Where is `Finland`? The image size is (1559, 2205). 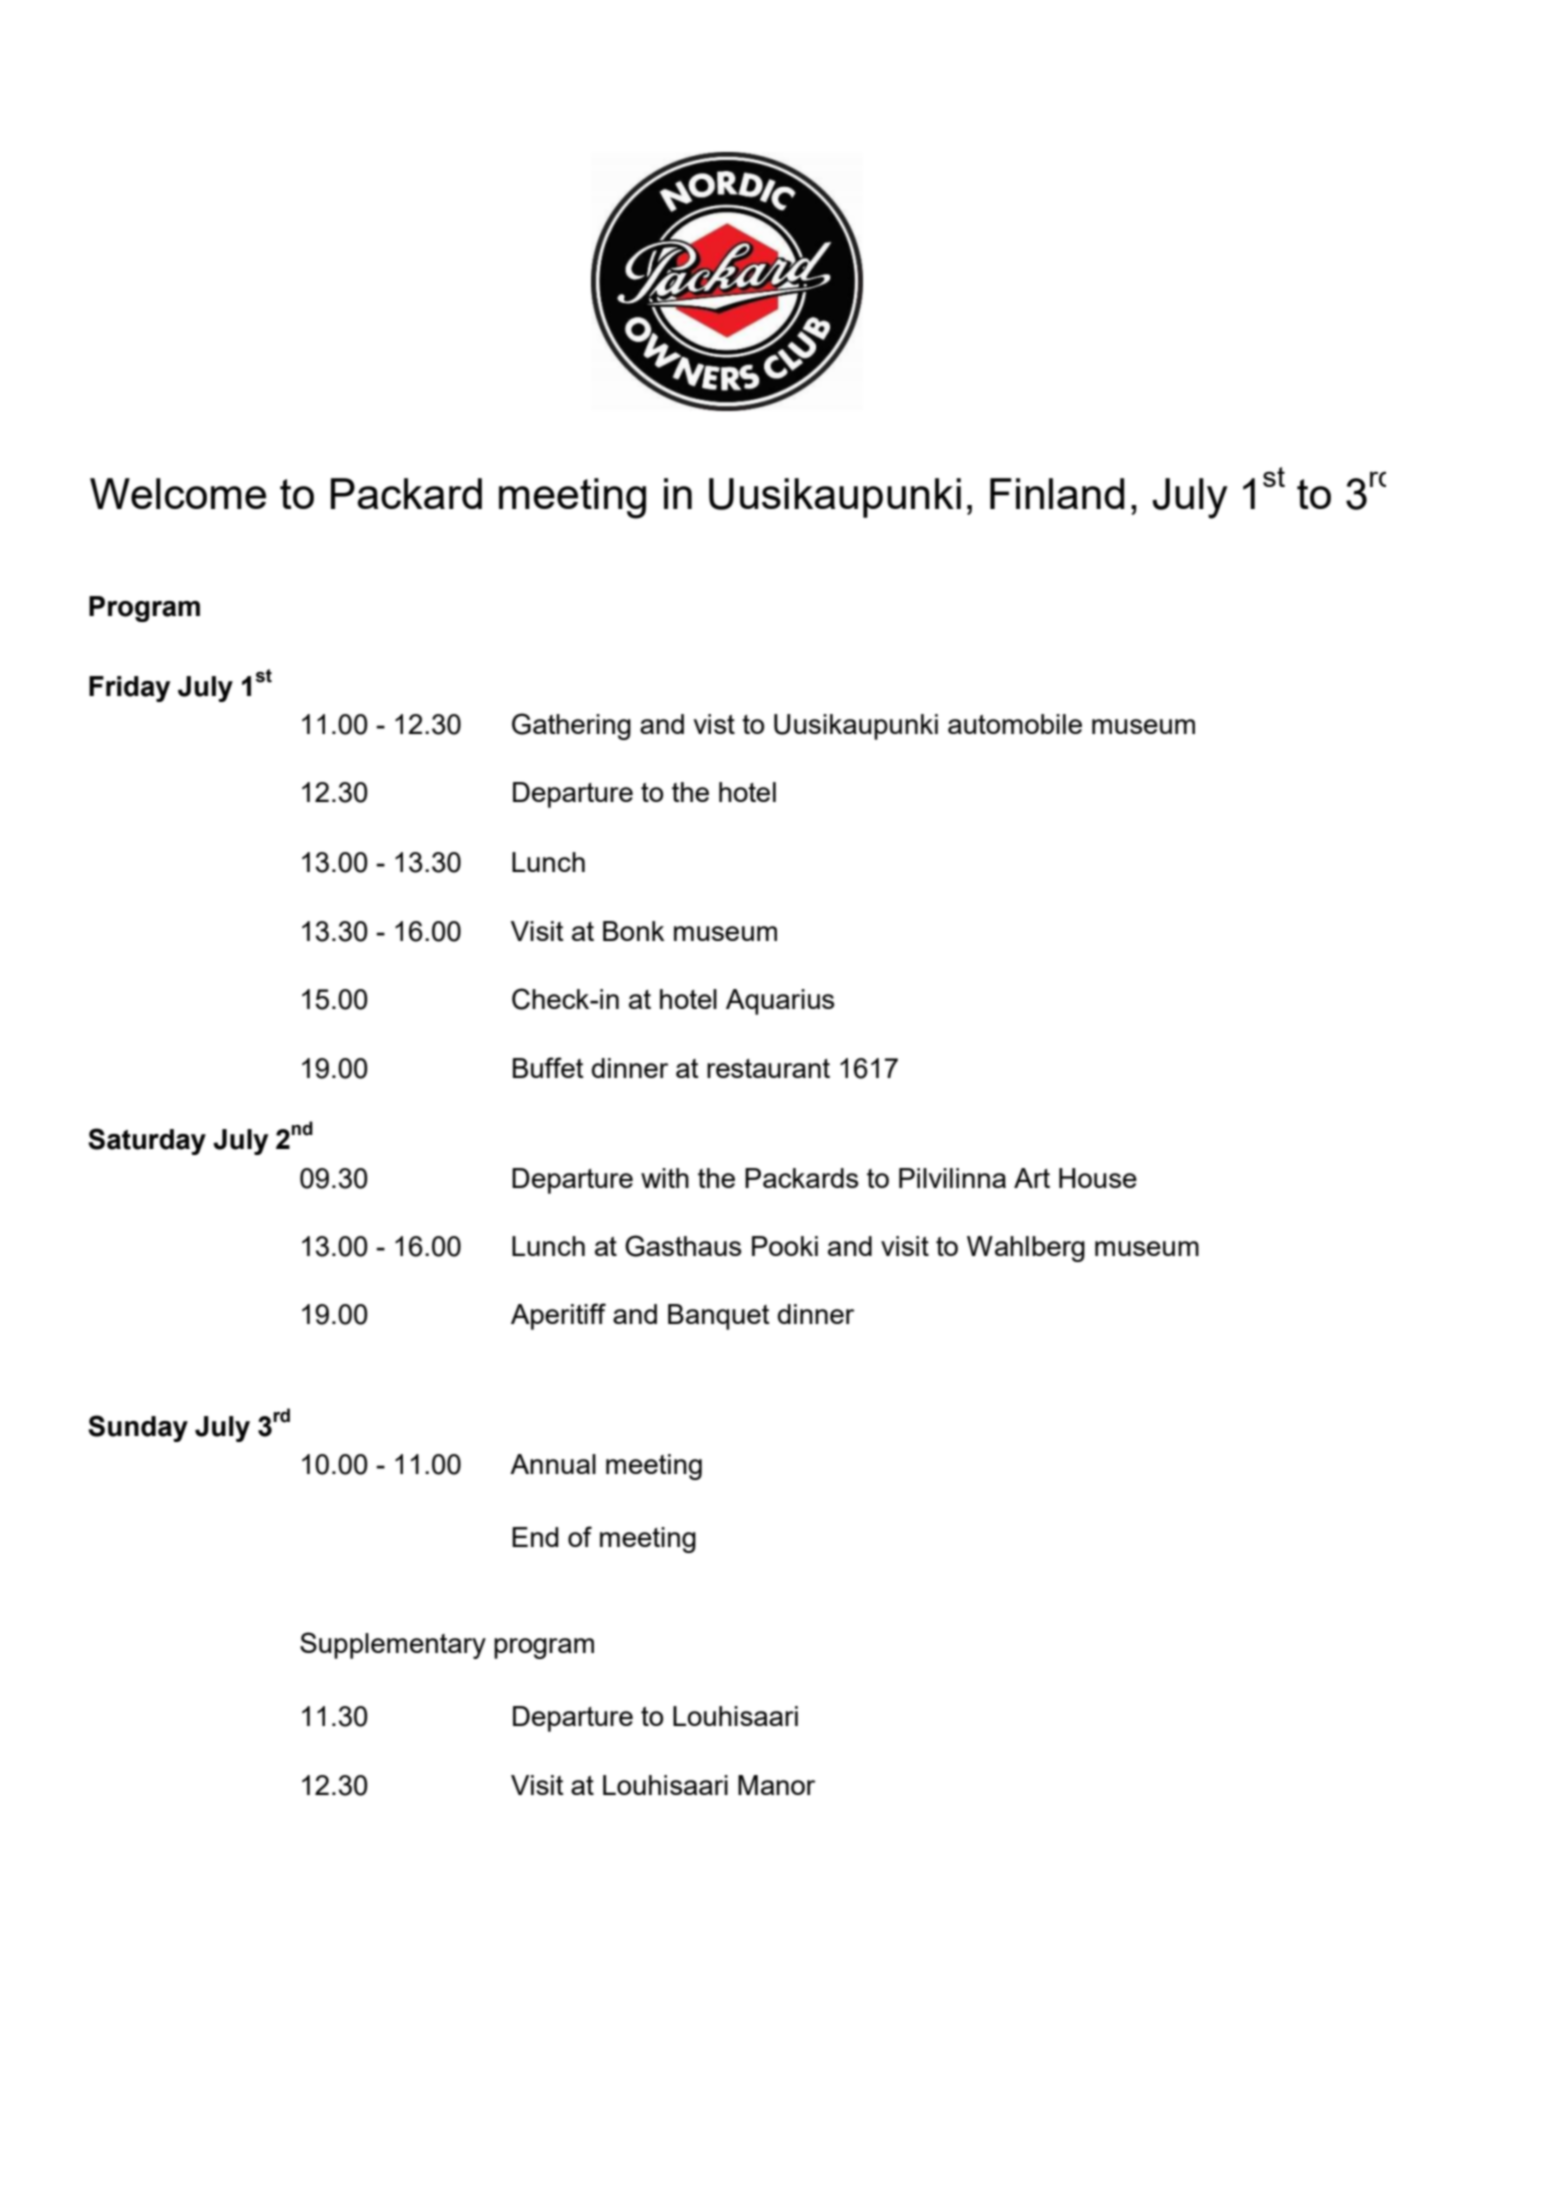
Finland is located at coordinates (1057, 493).
